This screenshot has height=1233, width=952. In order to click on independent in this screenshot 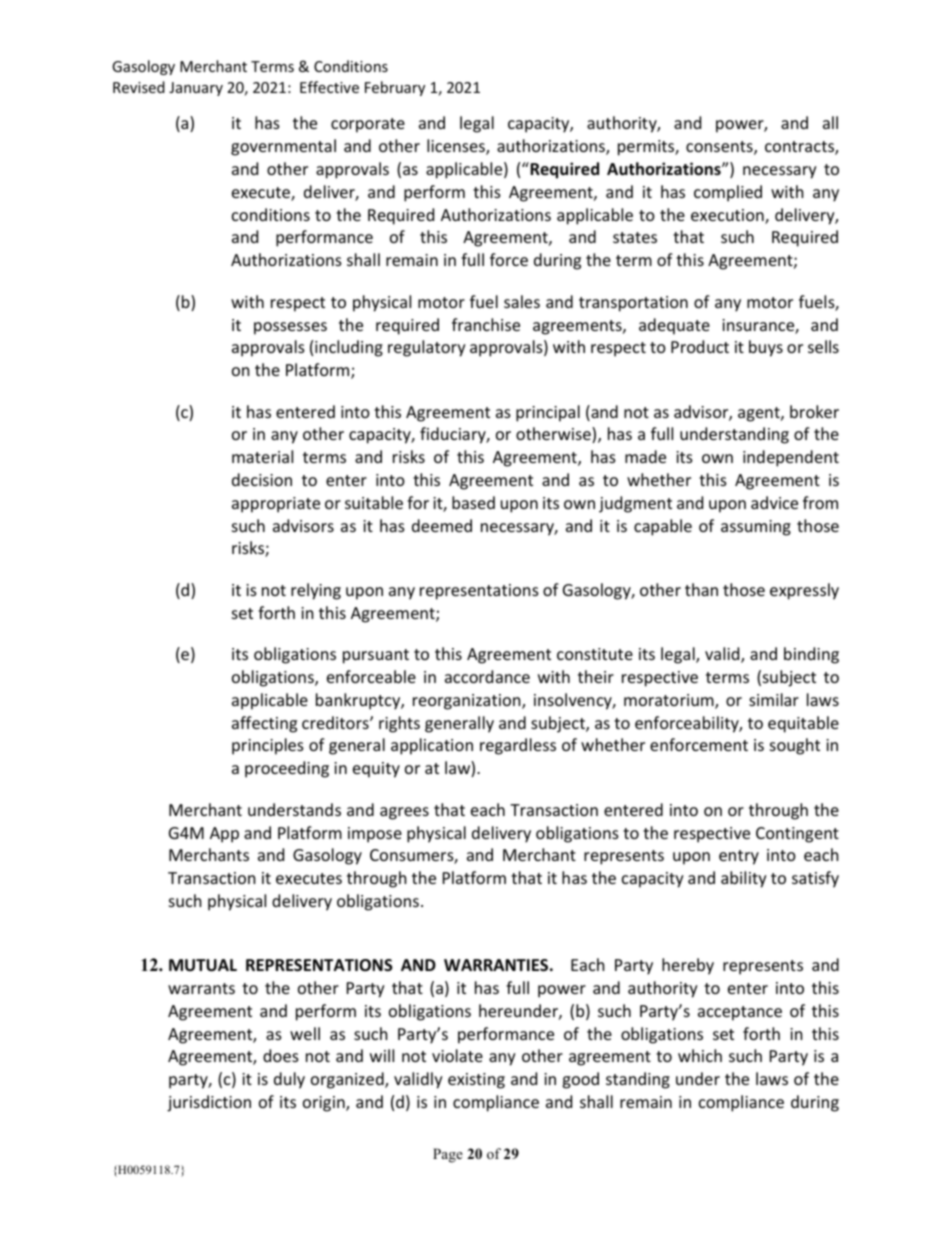, I will do `click(791, 458)`.
